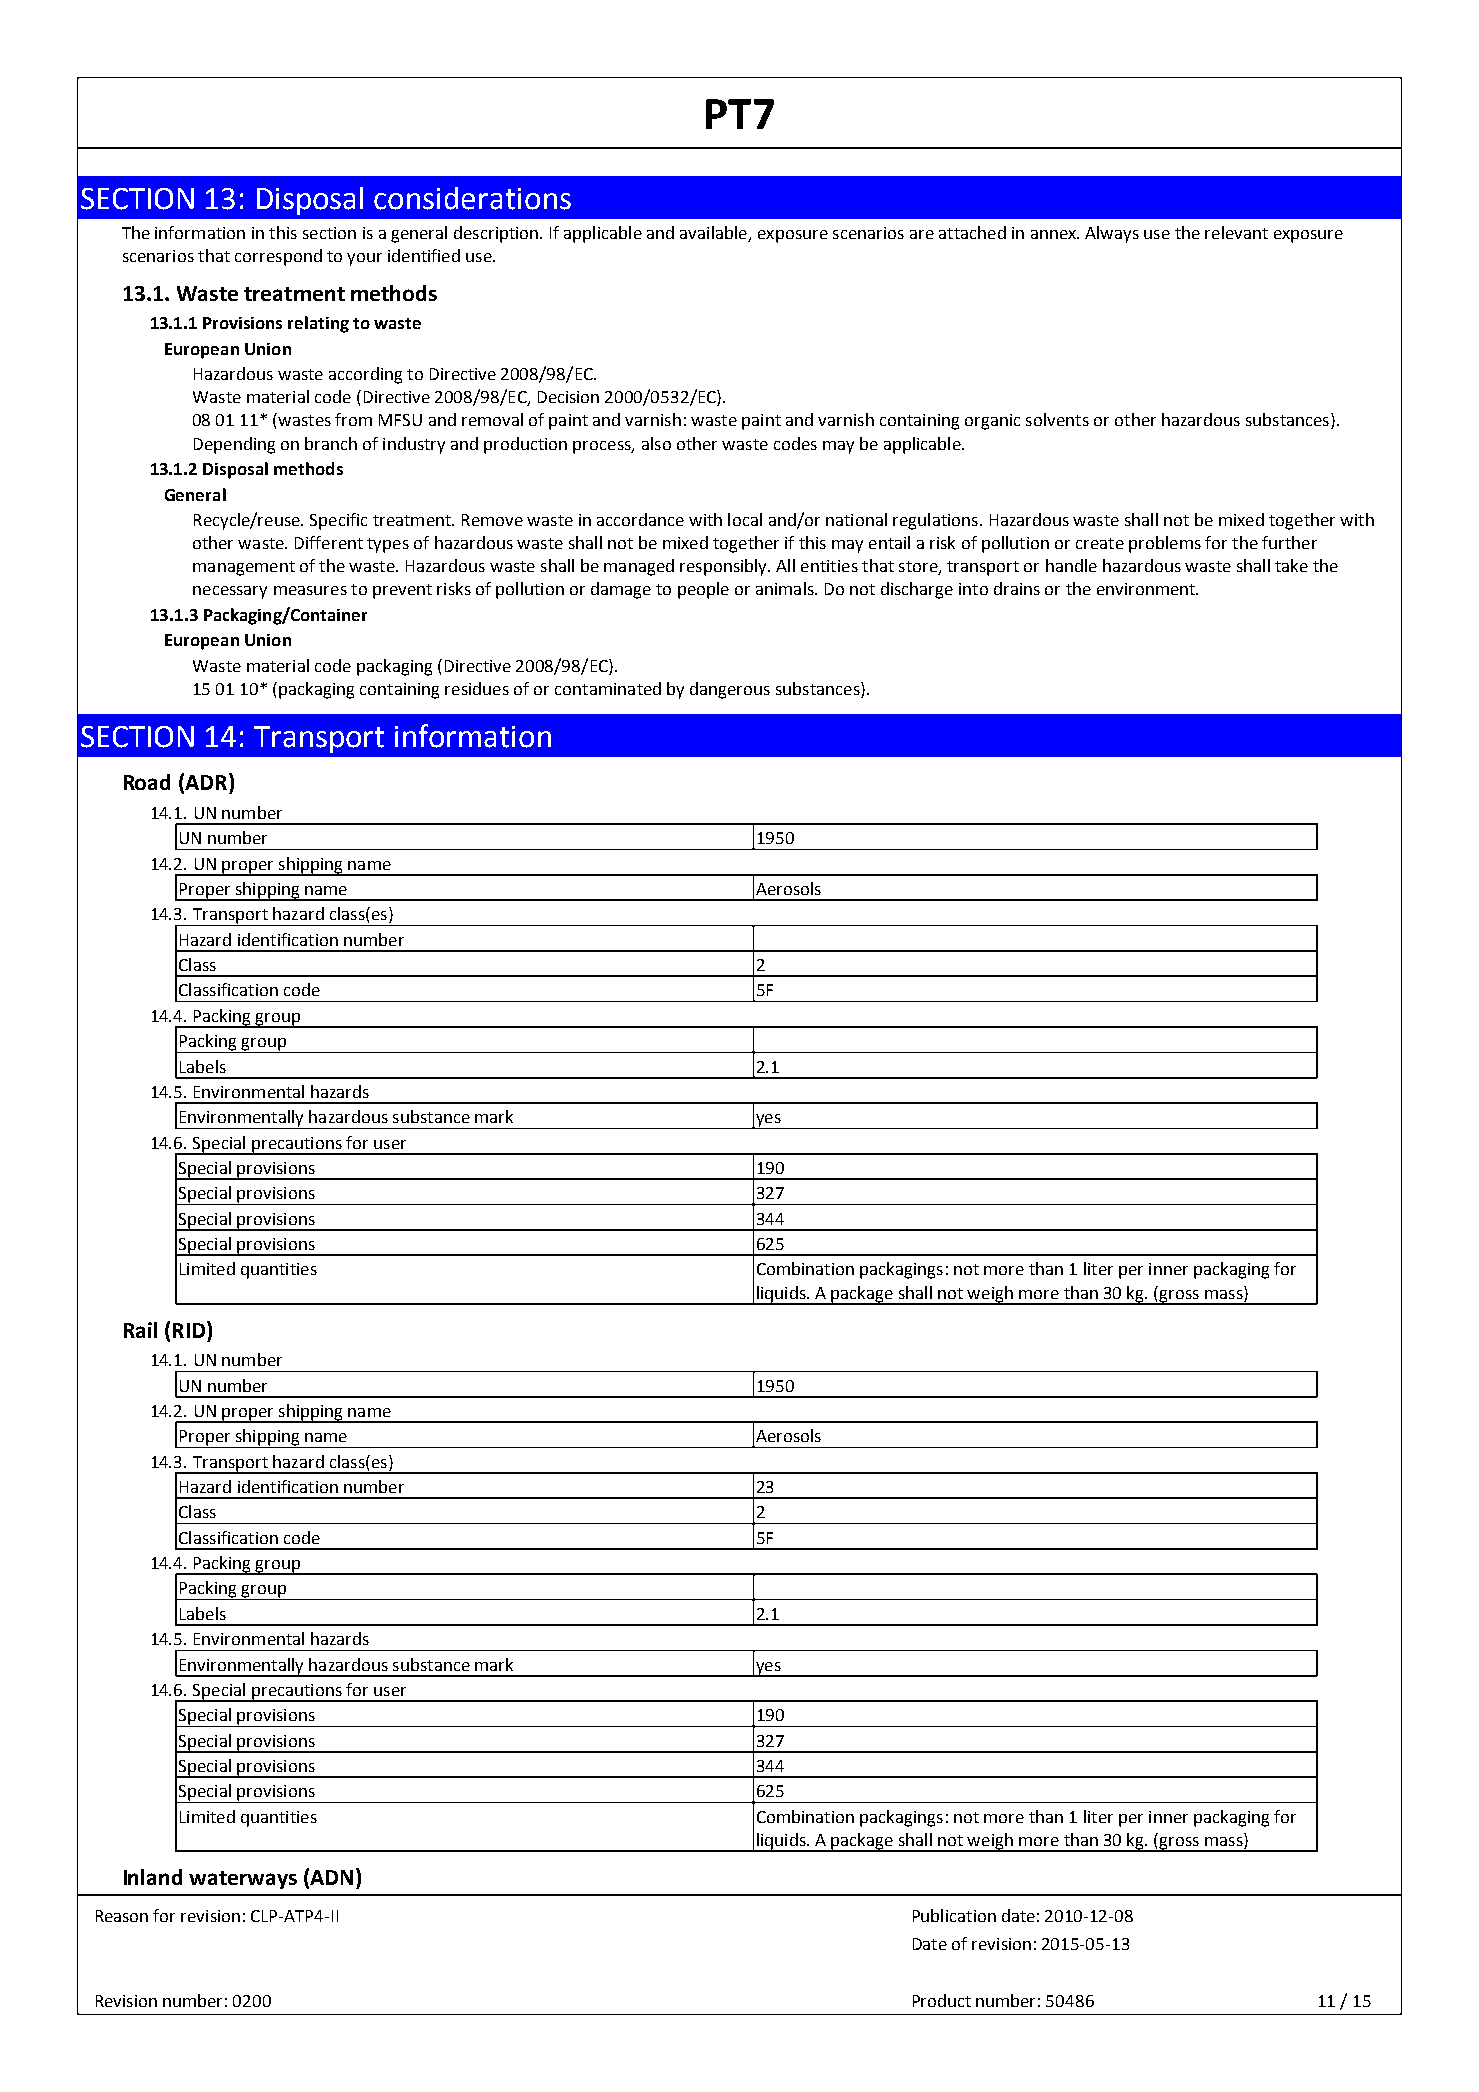 The image size is (1479, 2092). Describe the element at coordinates (153, 1877) in the screenshot. I see `Inland` at that location.
